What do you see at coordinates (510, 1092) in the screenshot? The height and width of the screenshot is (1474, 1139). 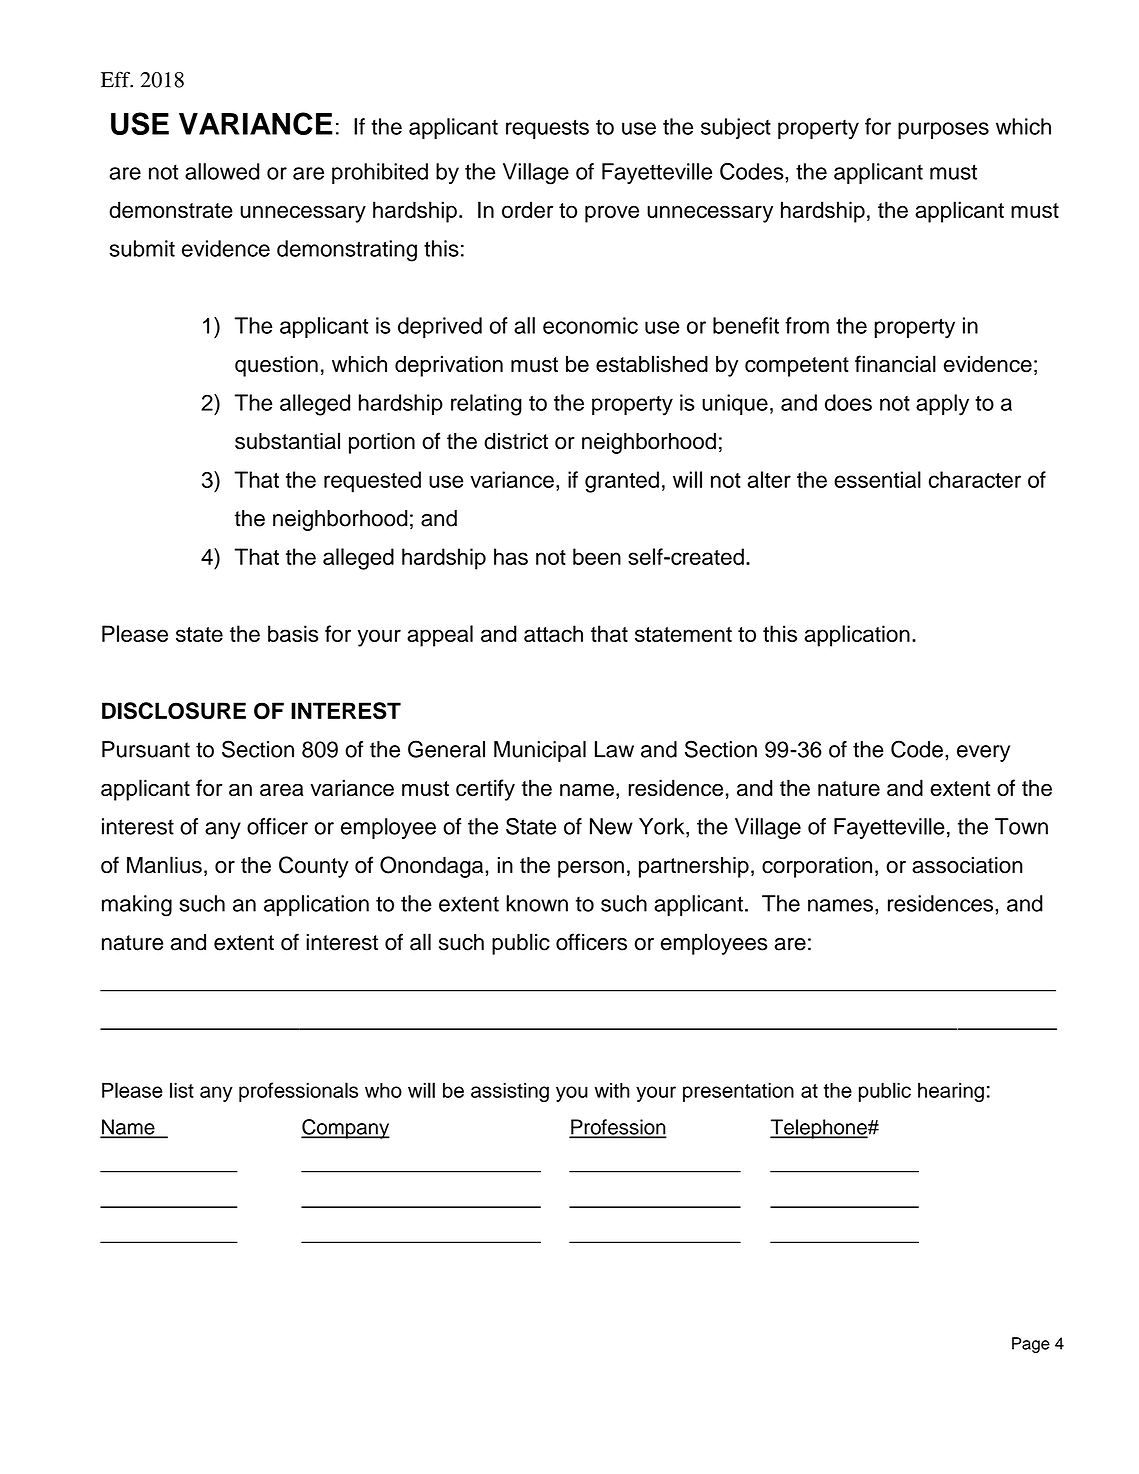 I see `assisting` at bounding box center [510, 1092].
